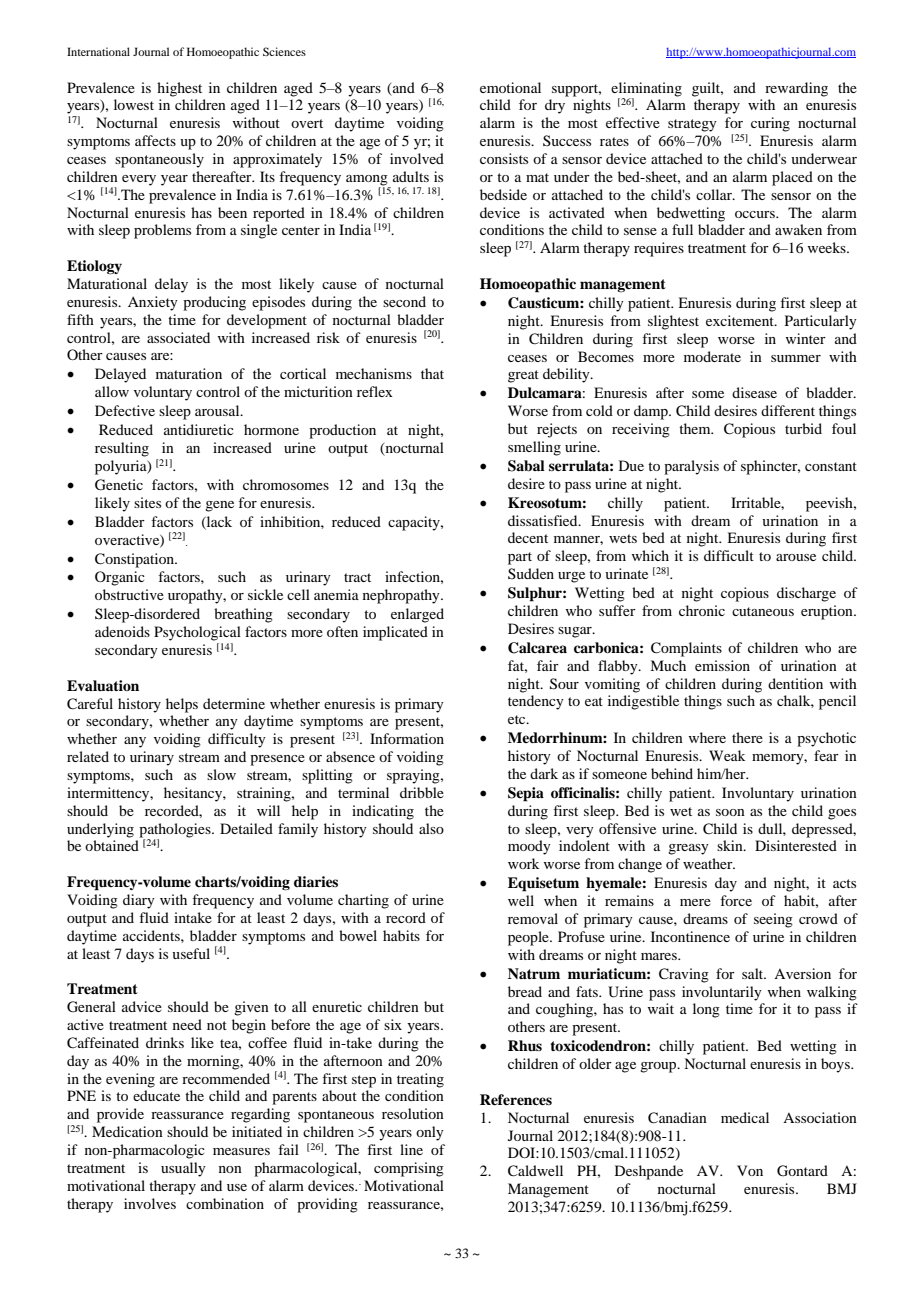  I want to click on cutaneous, so click(763, 611).
